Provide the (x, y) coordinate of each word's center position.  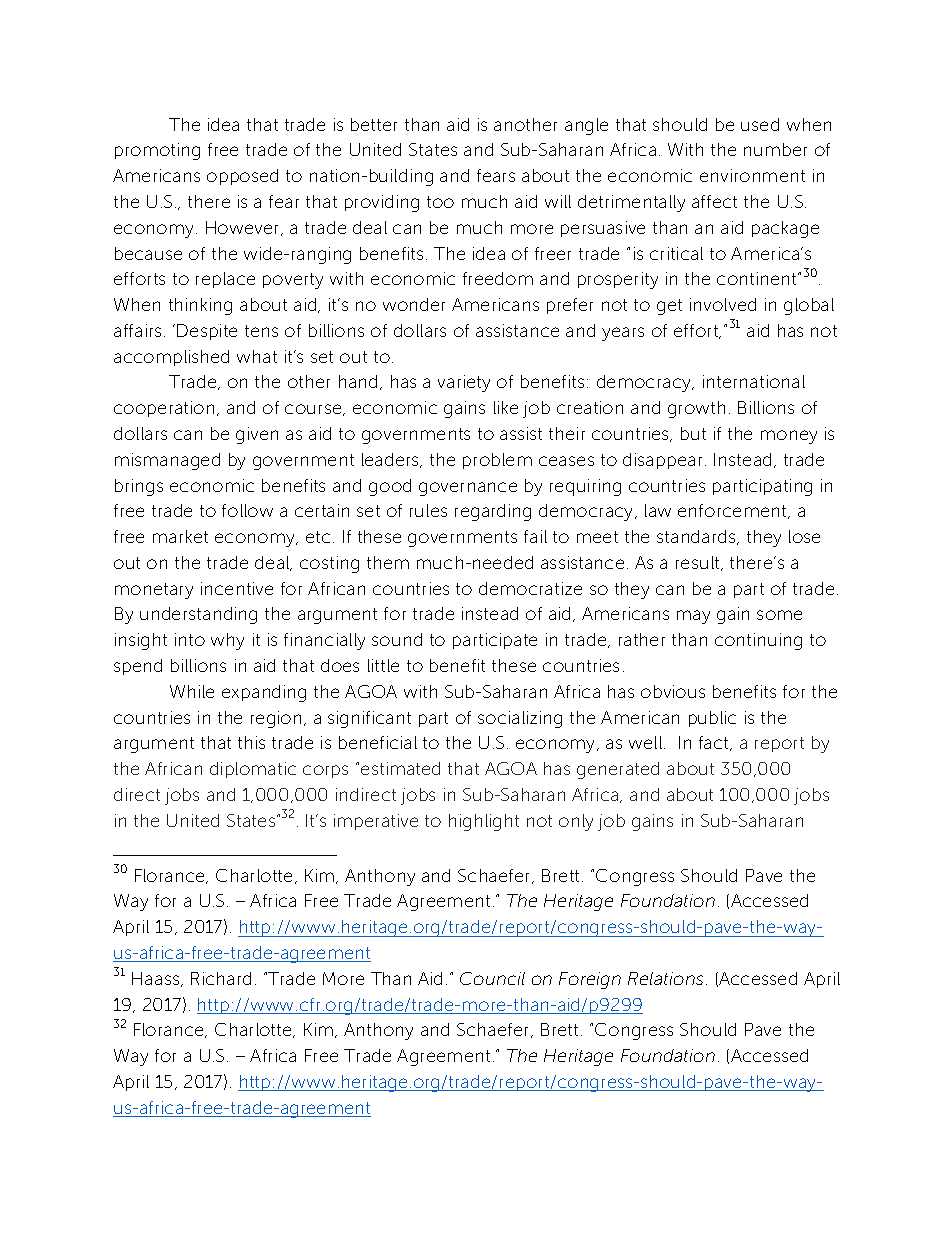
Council (492, 978)
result (699, 563)
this (251, 742)
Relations (665, 978)
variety (464, 383)
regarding (493, 512)
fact (715, 743)
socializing (520, 719)
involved (723, 304)
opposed (242, 177)
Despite (207, 332)
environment (752, 175)
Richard (221, 978)
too (440, 202)
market (180, 536)
